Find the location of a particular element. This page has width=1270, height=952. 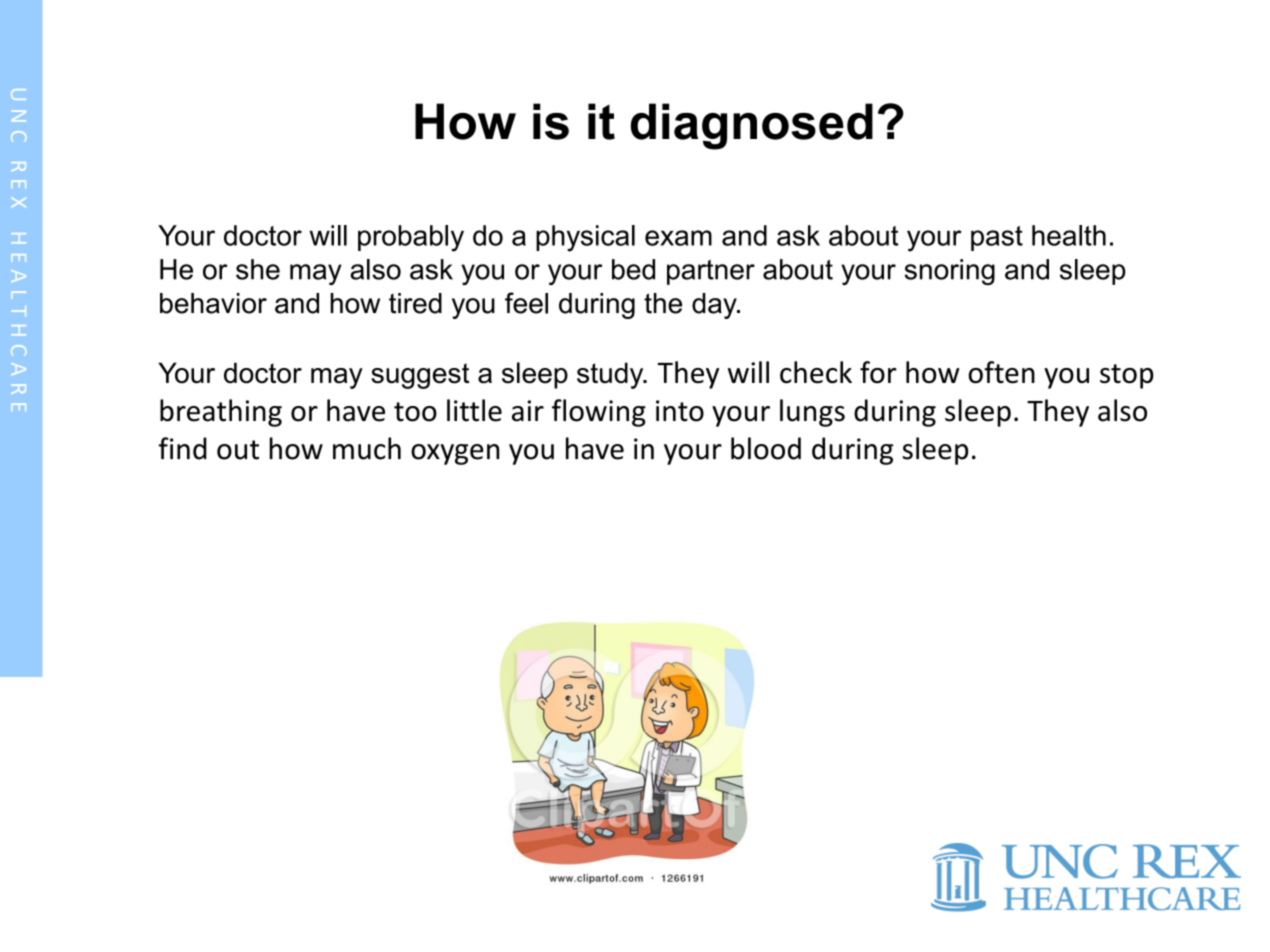

health is located at coordinates (1069, 235).
